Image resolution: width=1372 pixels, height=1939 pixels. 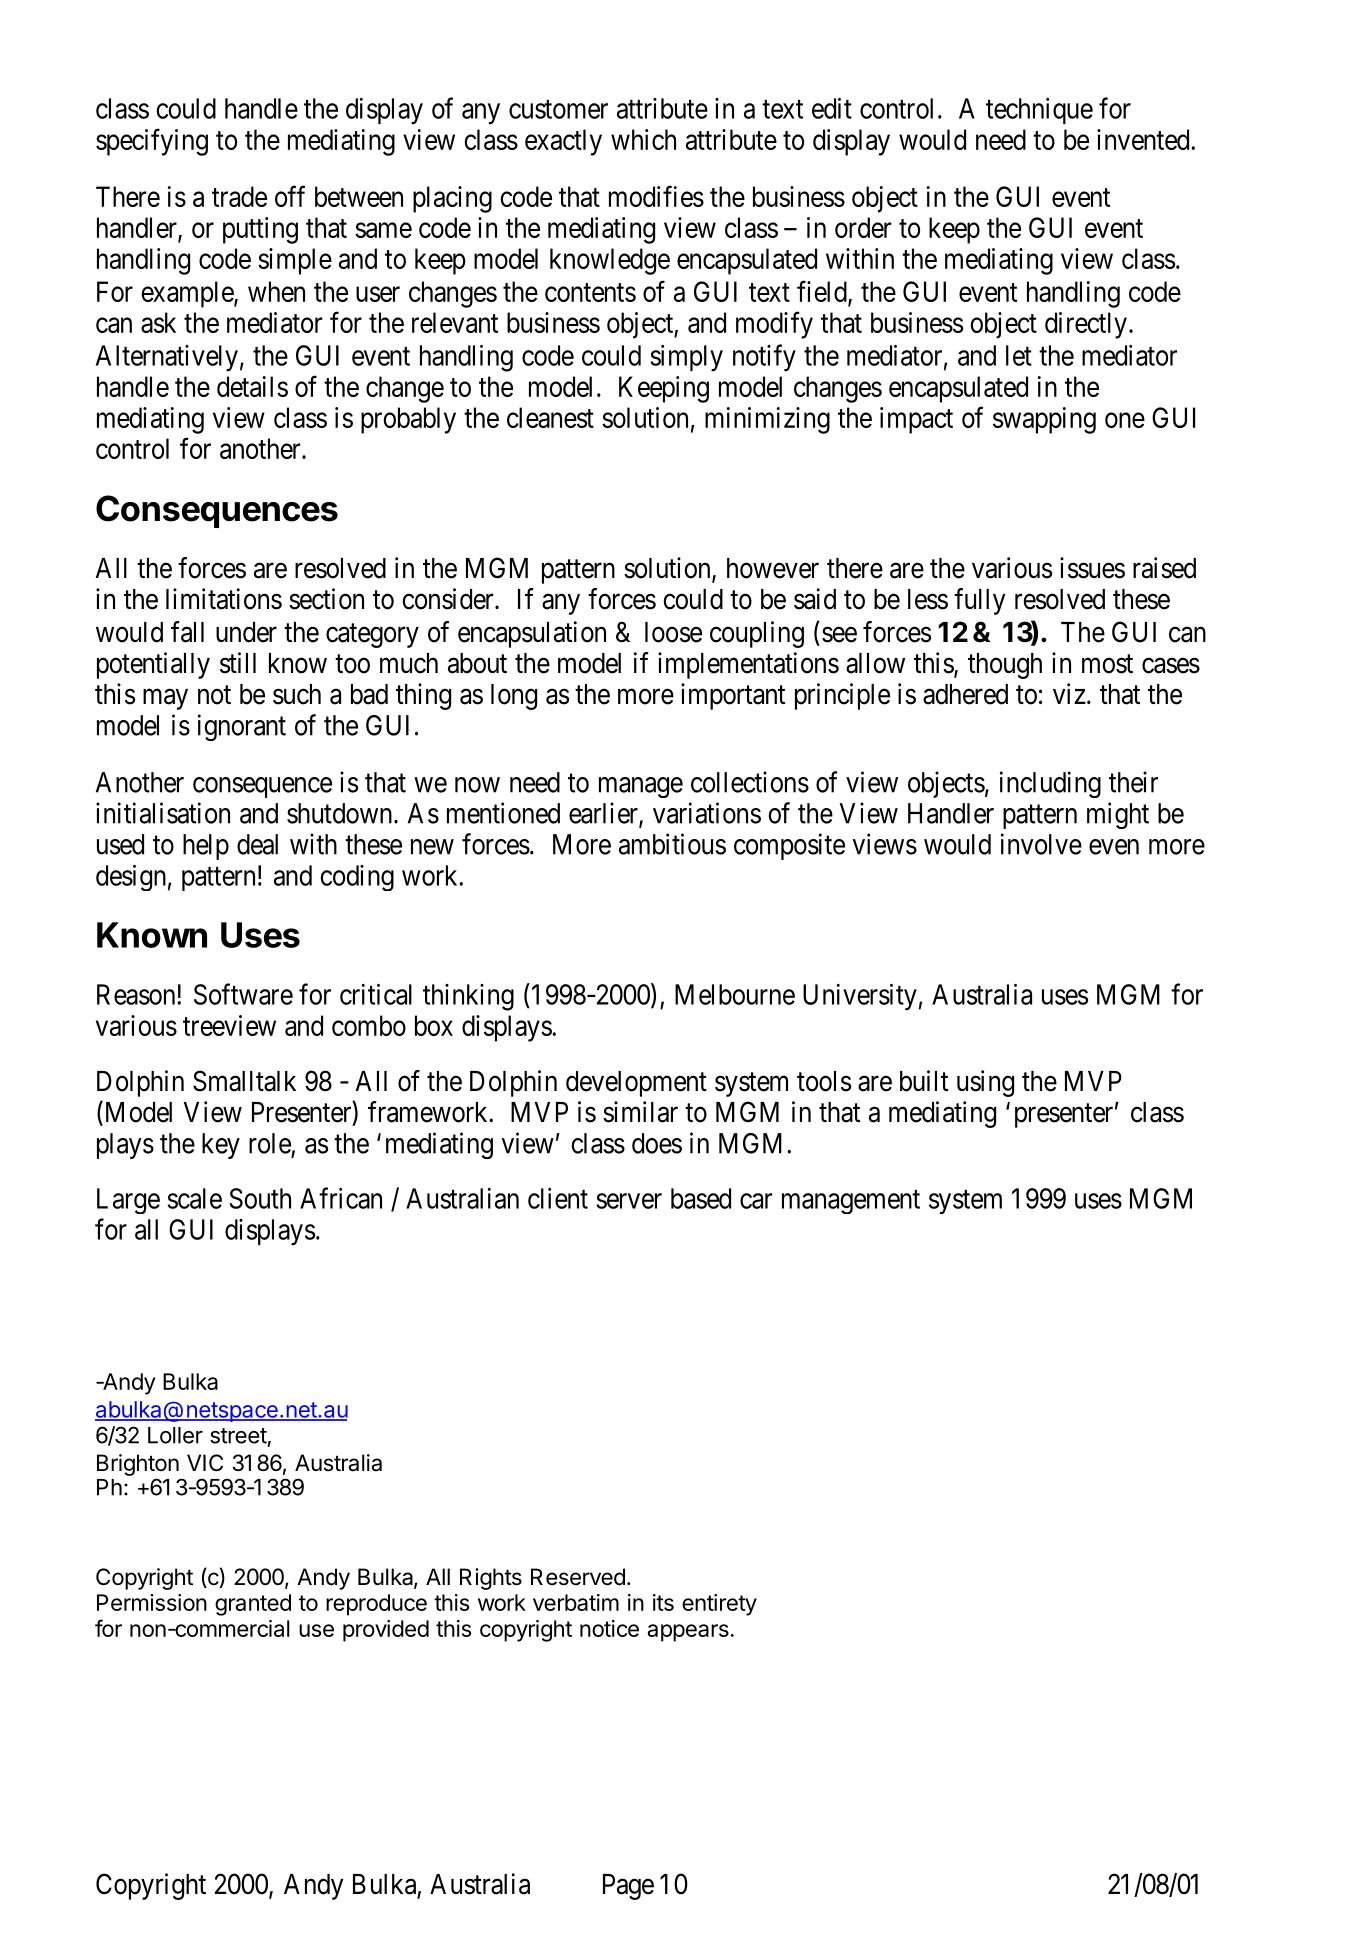 What do you see at coordinates (260, 1198) in the screenshot?
I see `South` at bounding box center [260, 1198].
